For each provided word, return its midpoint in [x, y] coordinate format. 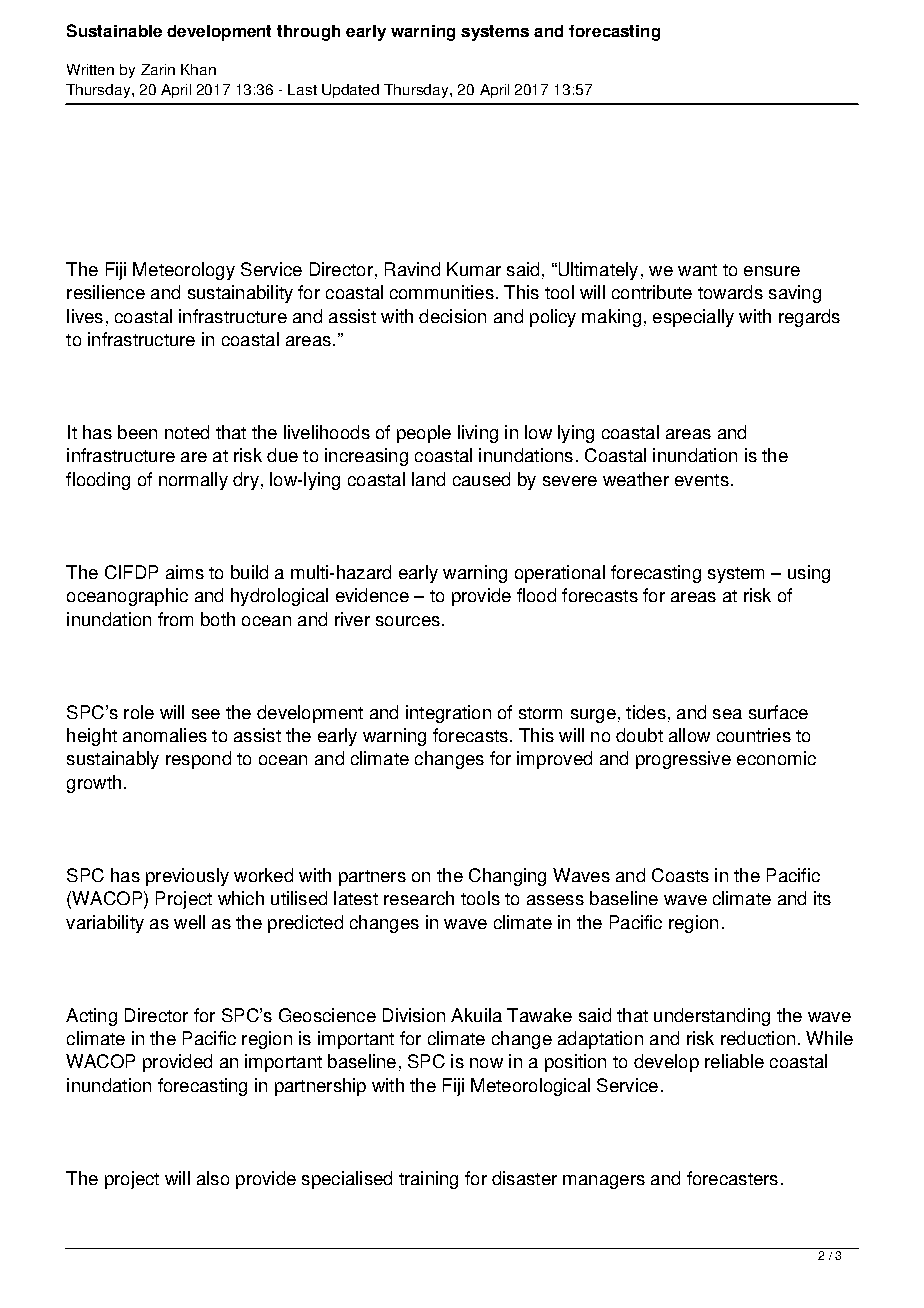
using [809, 574]
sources [408, 621]
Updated [350, 91]
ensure [772, 271]
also [213, 1178]
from [175, 619]
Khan [198, 69]
